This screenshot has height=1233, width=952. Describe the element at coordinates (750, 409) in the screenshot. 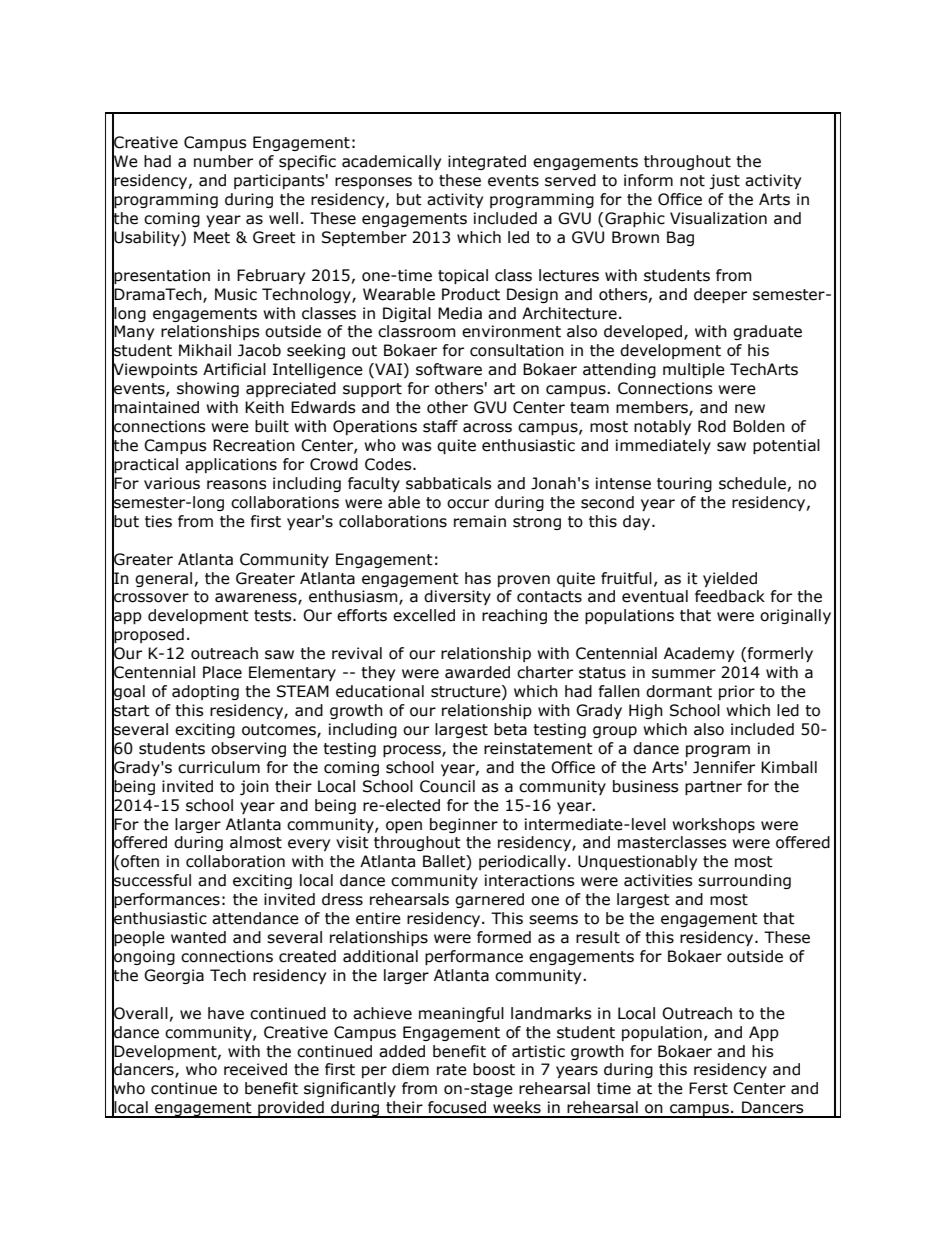

I see `new` at that location.
